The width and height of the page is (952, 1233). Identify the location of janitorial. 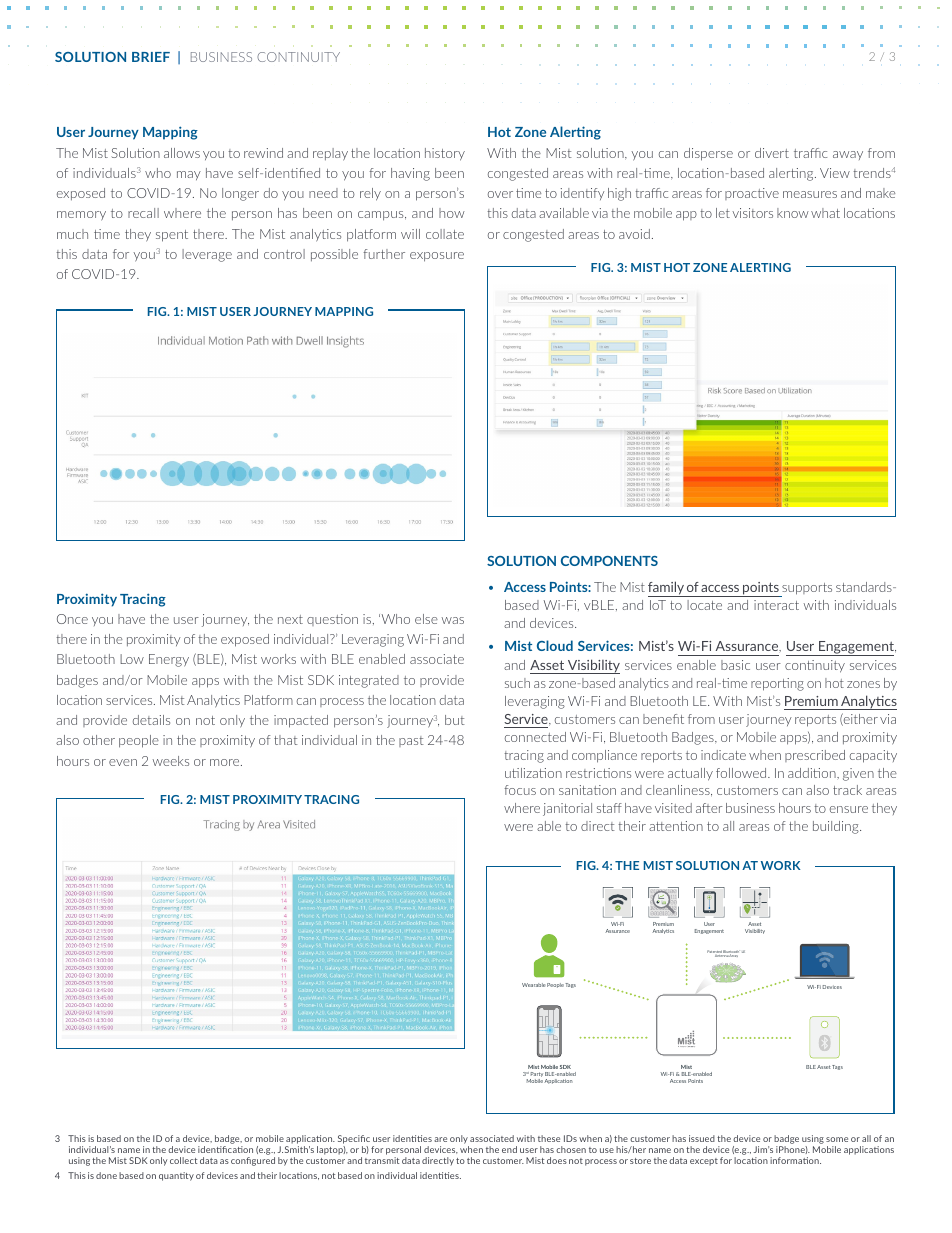
(567, 809).
